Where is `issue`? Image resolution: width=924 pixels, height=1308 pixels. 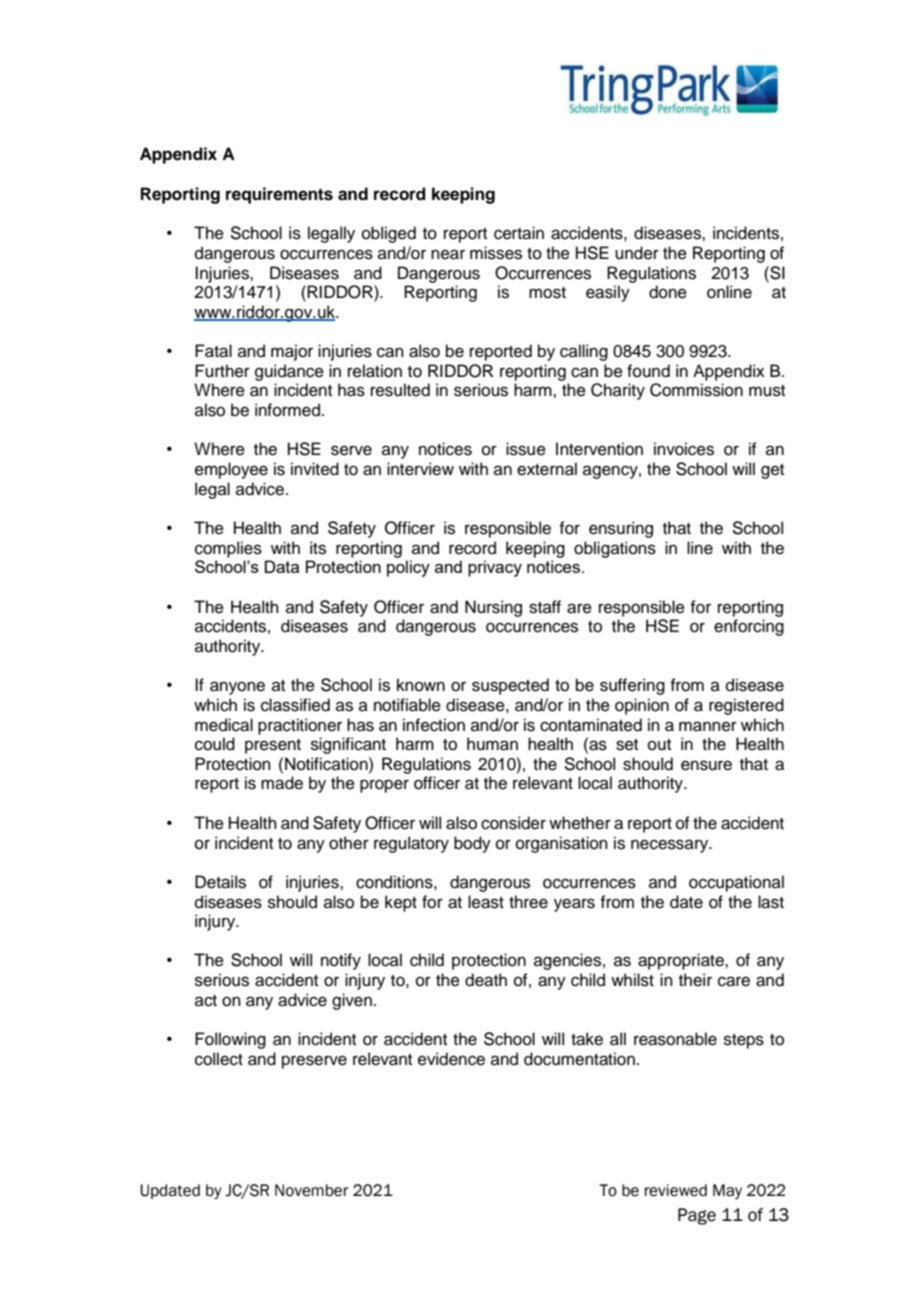 issue is located at coordinates (526, 449).
